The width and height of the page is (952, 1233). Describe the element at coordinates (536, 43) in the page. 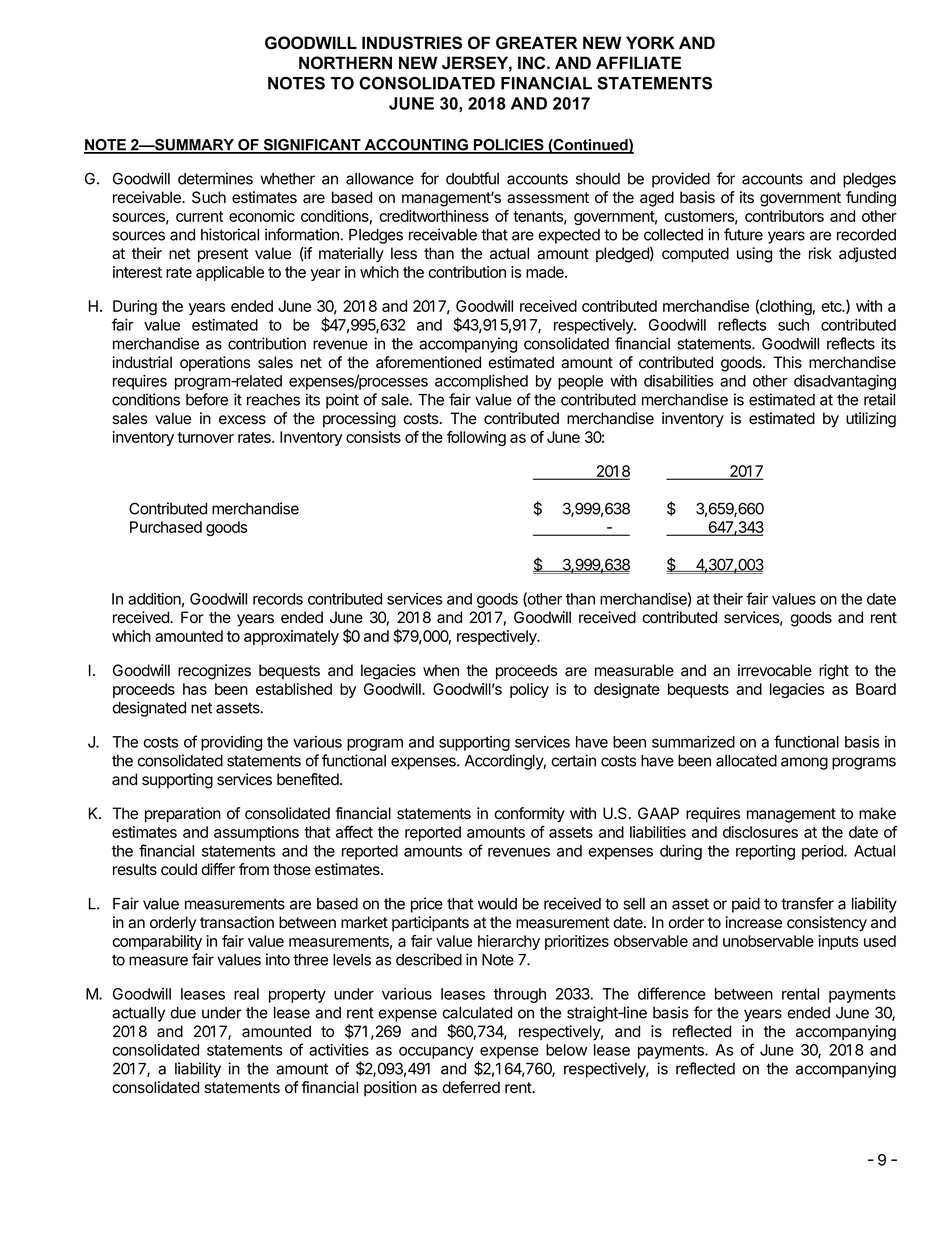

I see `GREATER` at that location.
